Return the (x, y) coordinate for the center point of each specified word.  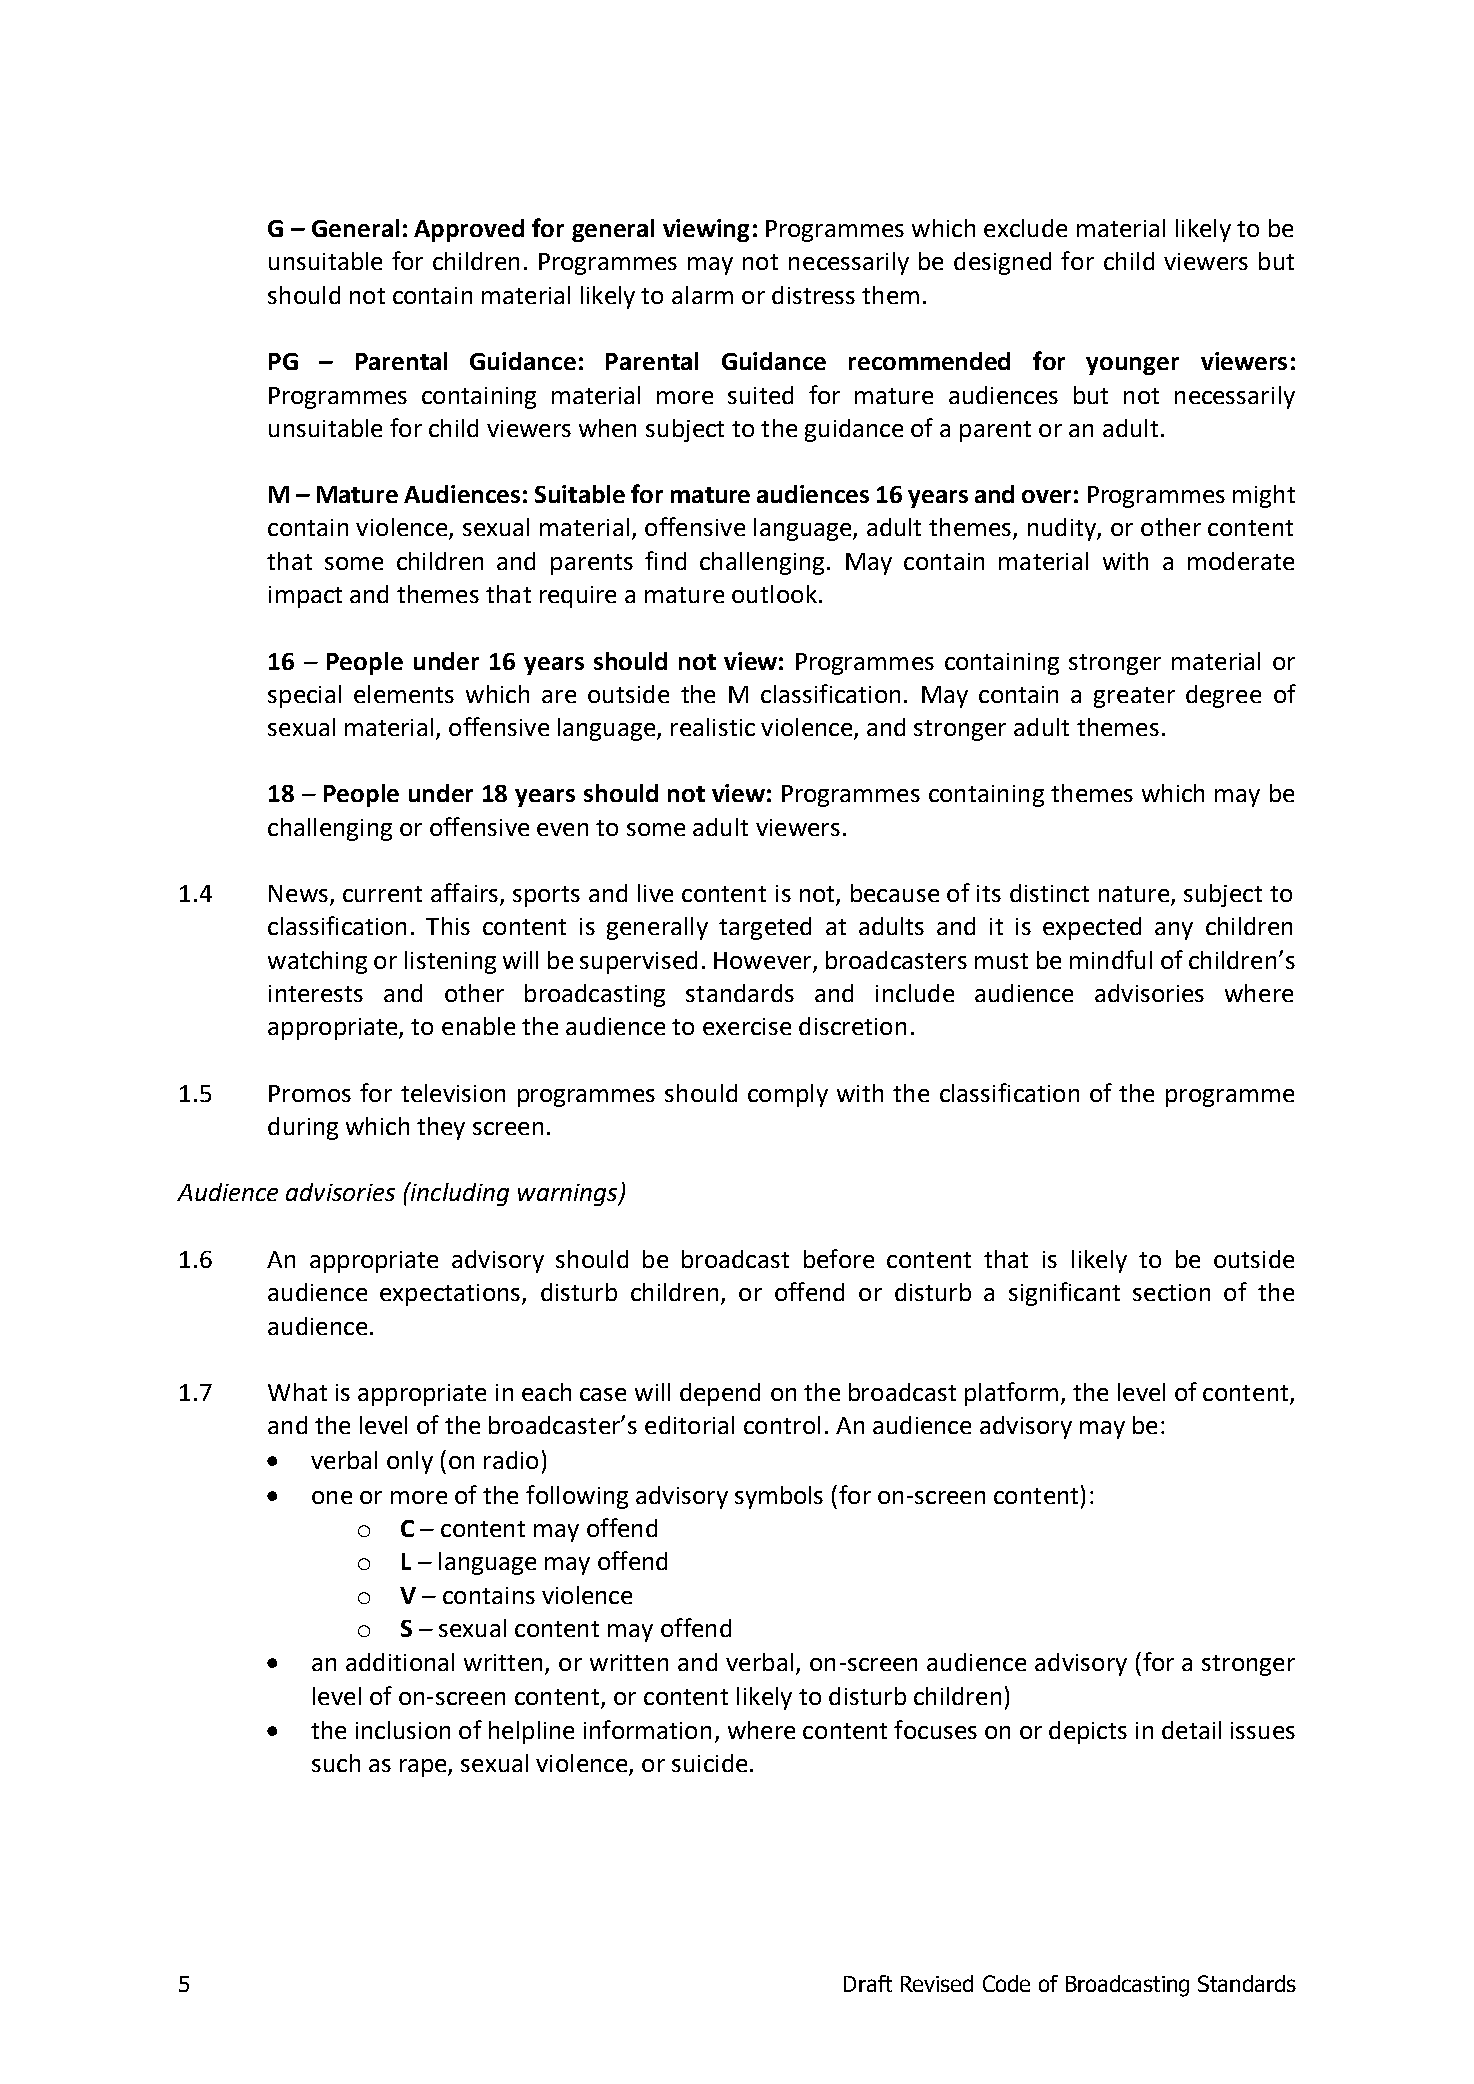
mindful (1111, 959)
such (336, 1763)
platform (1011, 1394)
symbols (779, 1497)
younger (1132, 366)
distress (813, 295)
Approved (469, 230)
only (410, 1462)
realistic (713, 727)
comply (788, 1095)
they (441, 1128)
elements (404, 694)
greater (1134, 697)
